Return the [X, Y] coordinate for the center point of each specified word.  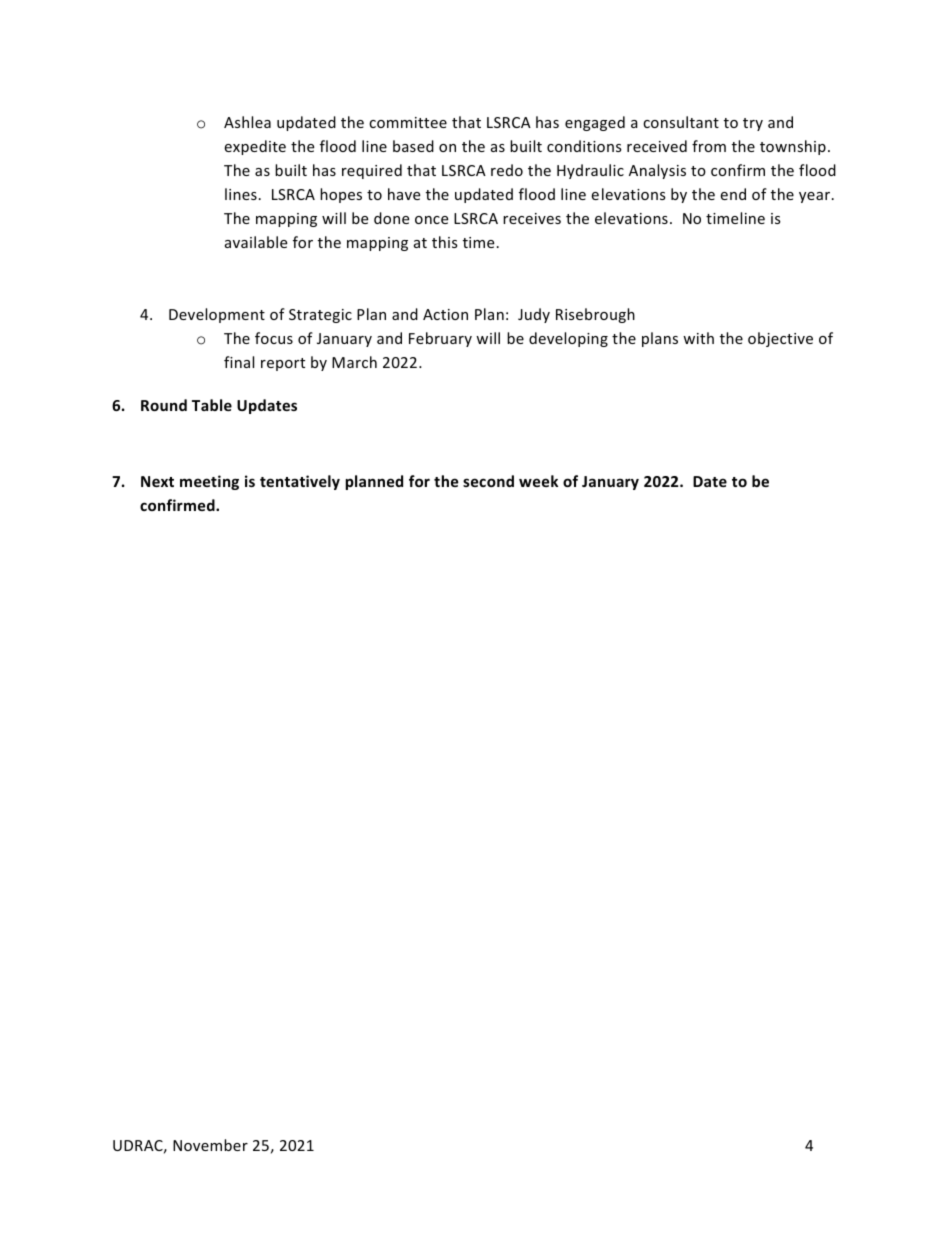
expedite [255, 147]
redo [507, 170]
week [538, 481]
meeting [209, 482]
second [488, 481]
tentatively [300, 482]
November [210, 1145]
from [709, 146]
